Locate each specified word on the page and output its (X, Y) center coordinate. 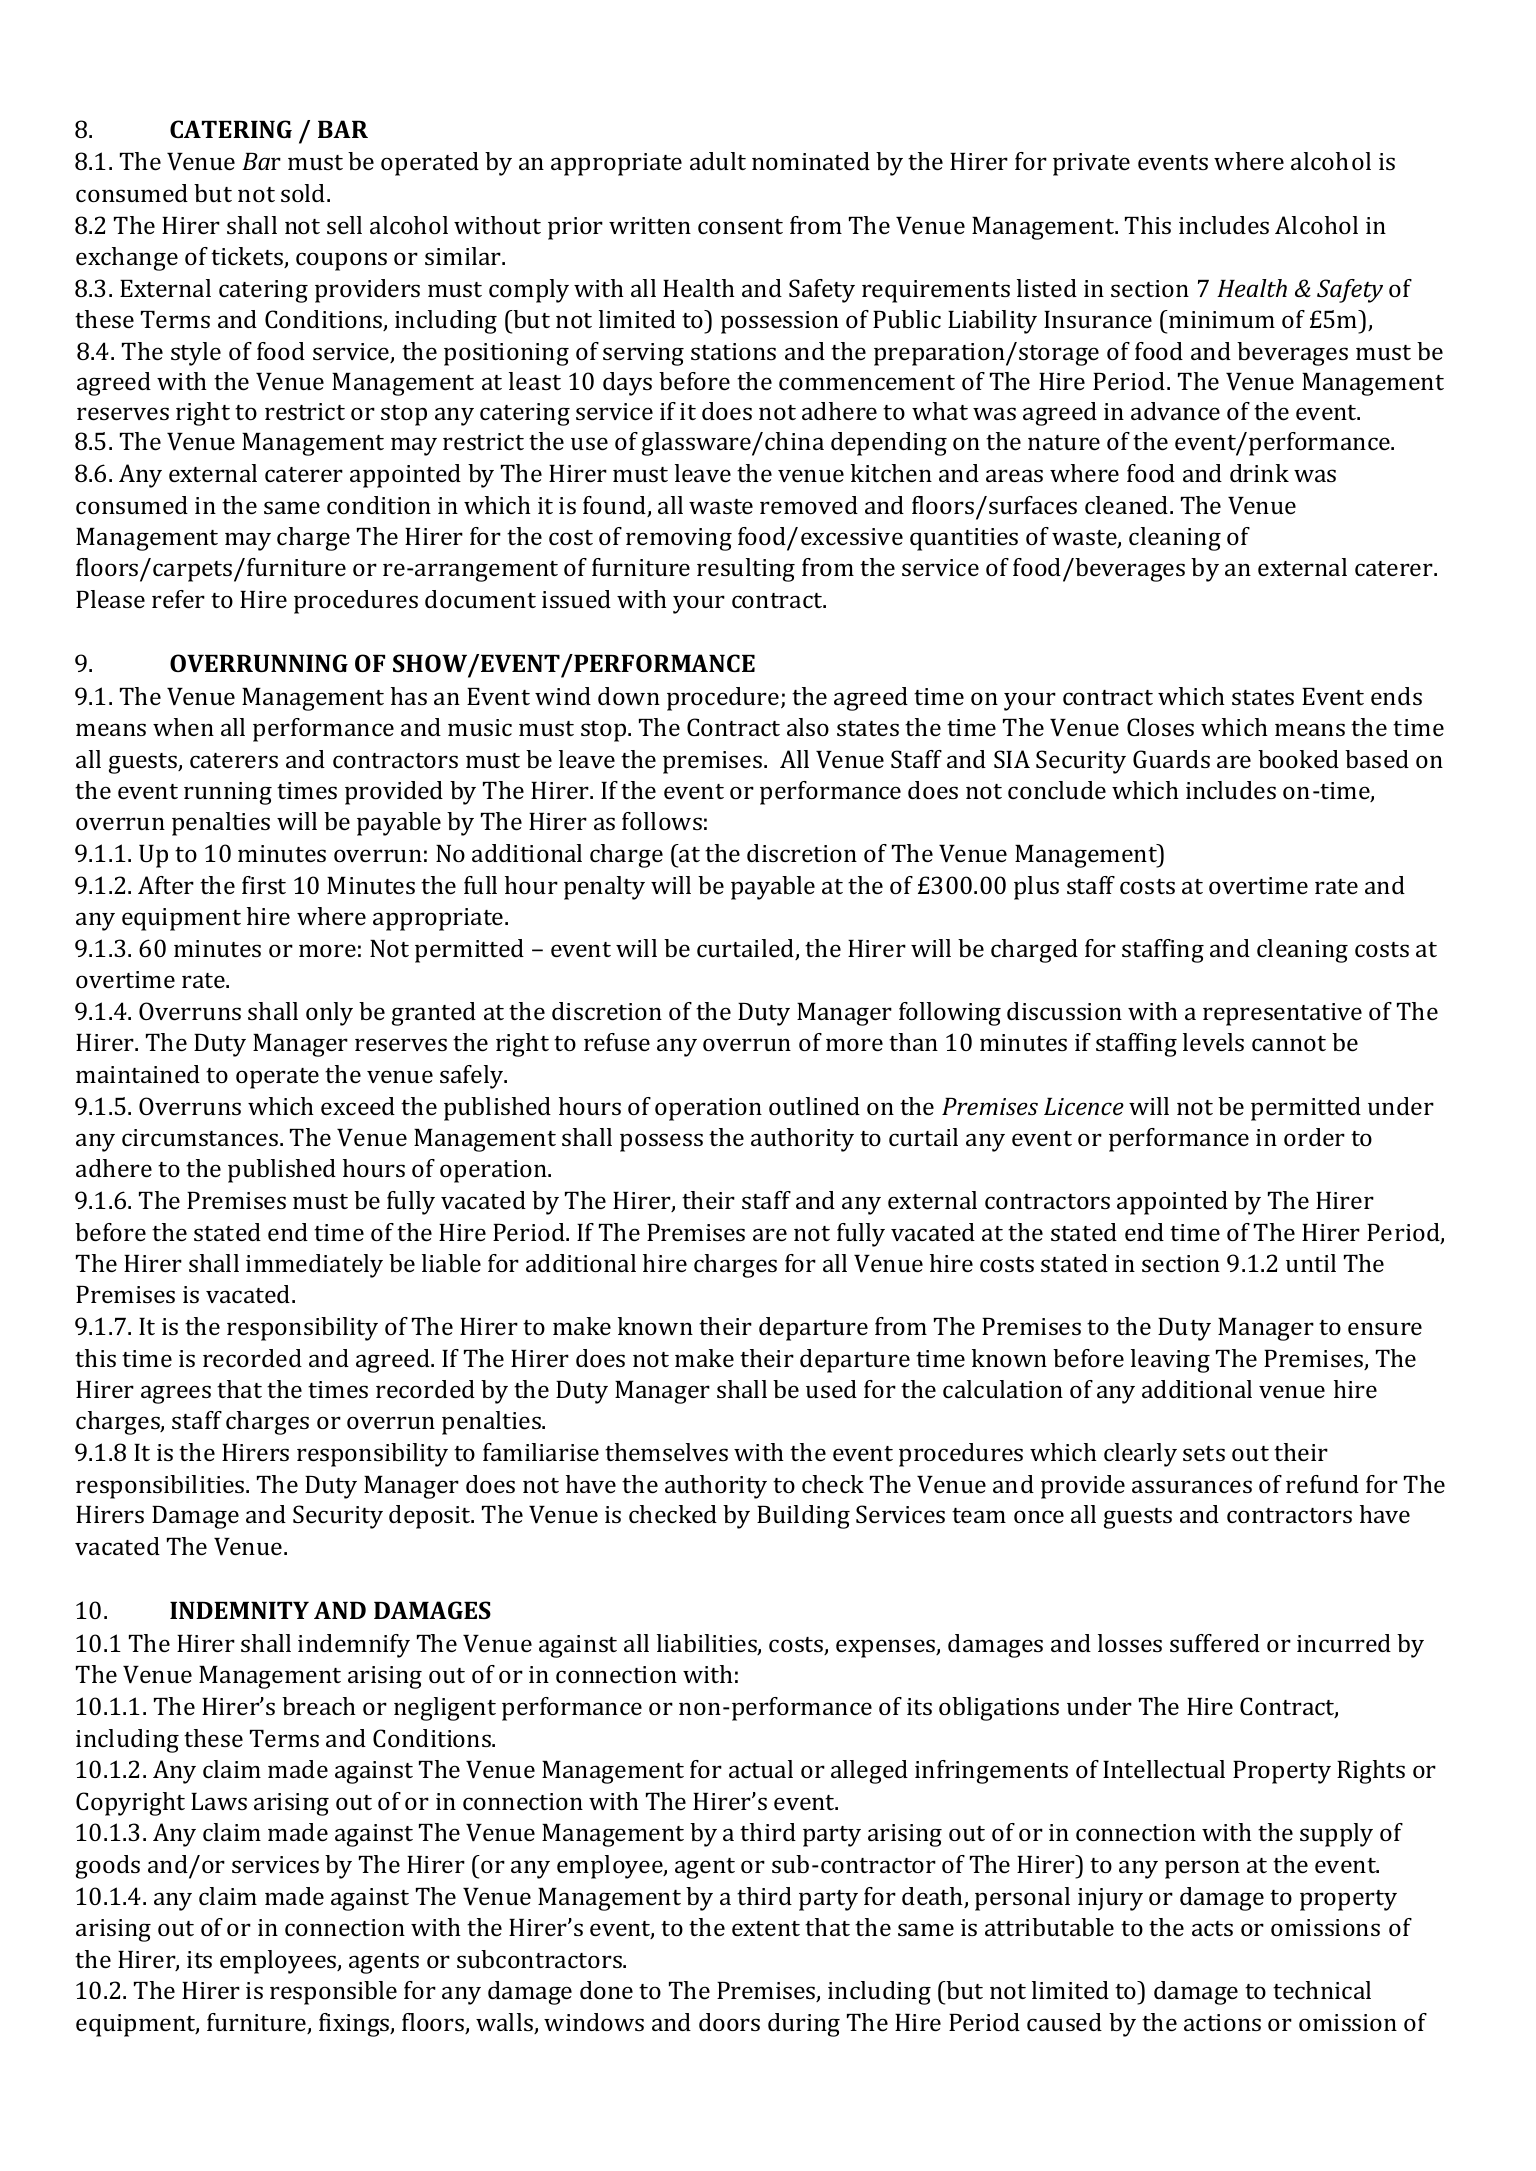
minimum (1221, 319)
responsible (333, 1993)
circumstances (200, 1137)
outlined (814, 1106)
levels (1213, 1042)
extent (766, 1928)
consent (740, 226)
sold (304, 193)
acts (1212, 1928)
